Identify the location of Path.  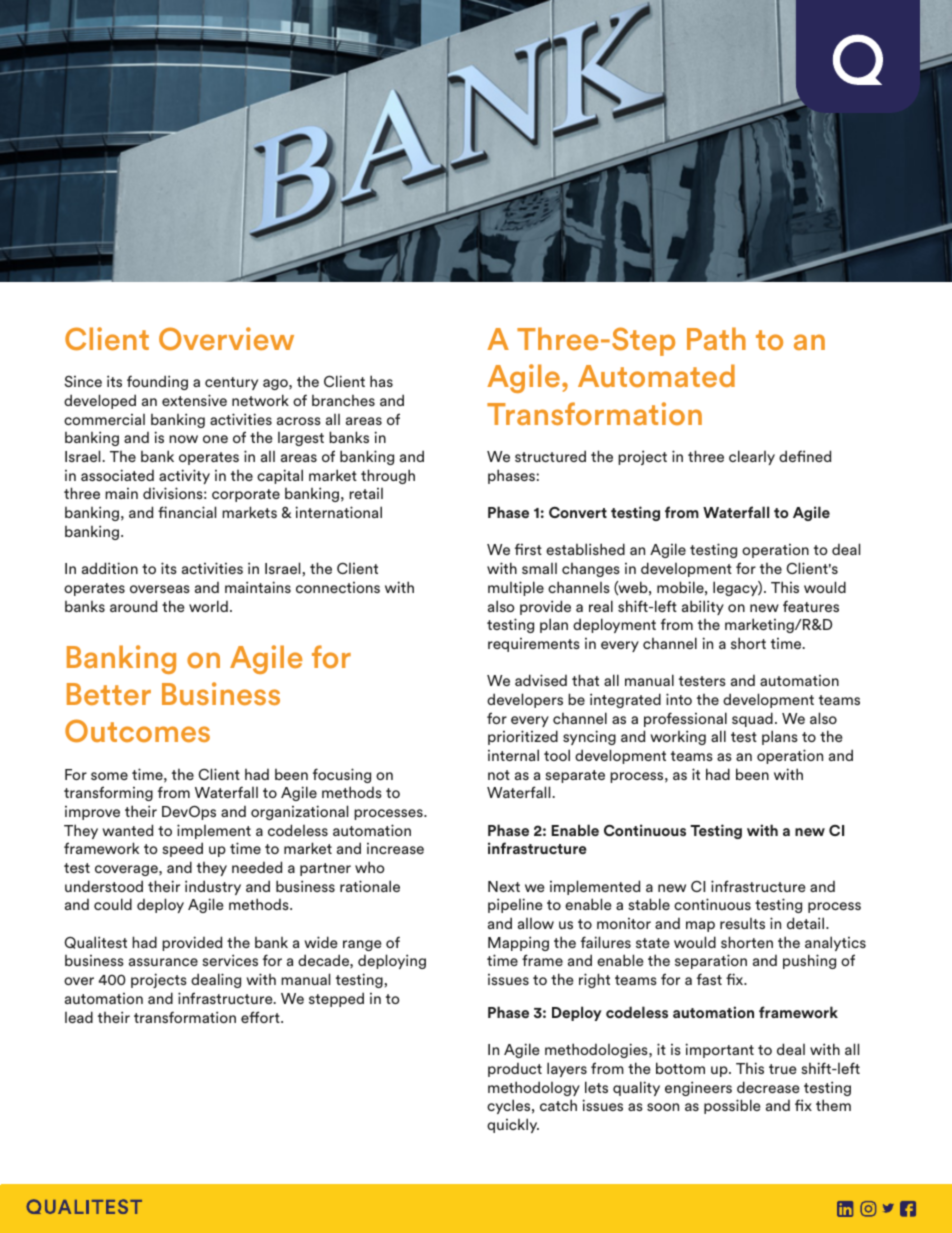
(716, 338).
